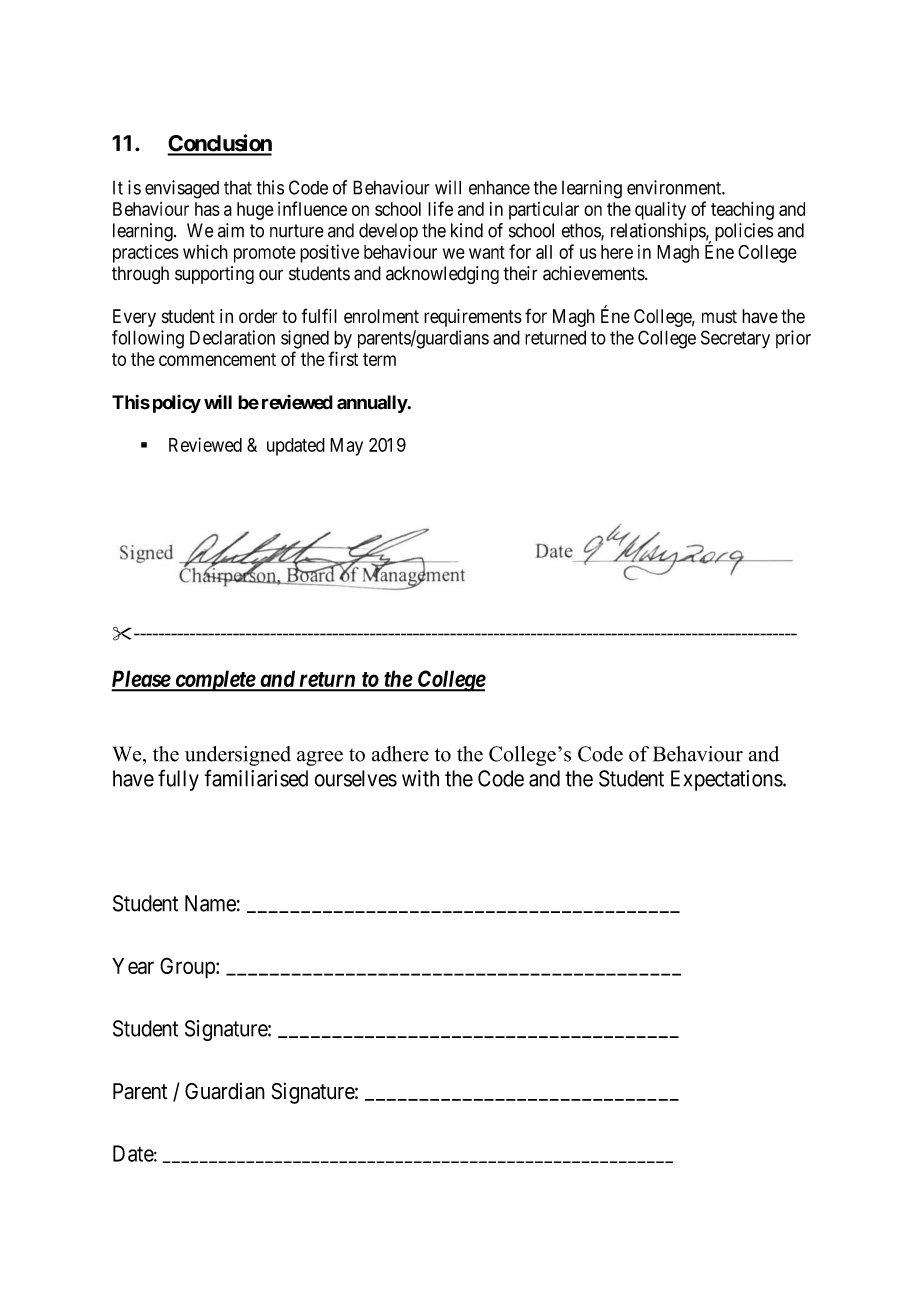 This image has height=1308, width=924. Describe the element at coordinates (372, 404) in the image. I see `annually` at that location.
